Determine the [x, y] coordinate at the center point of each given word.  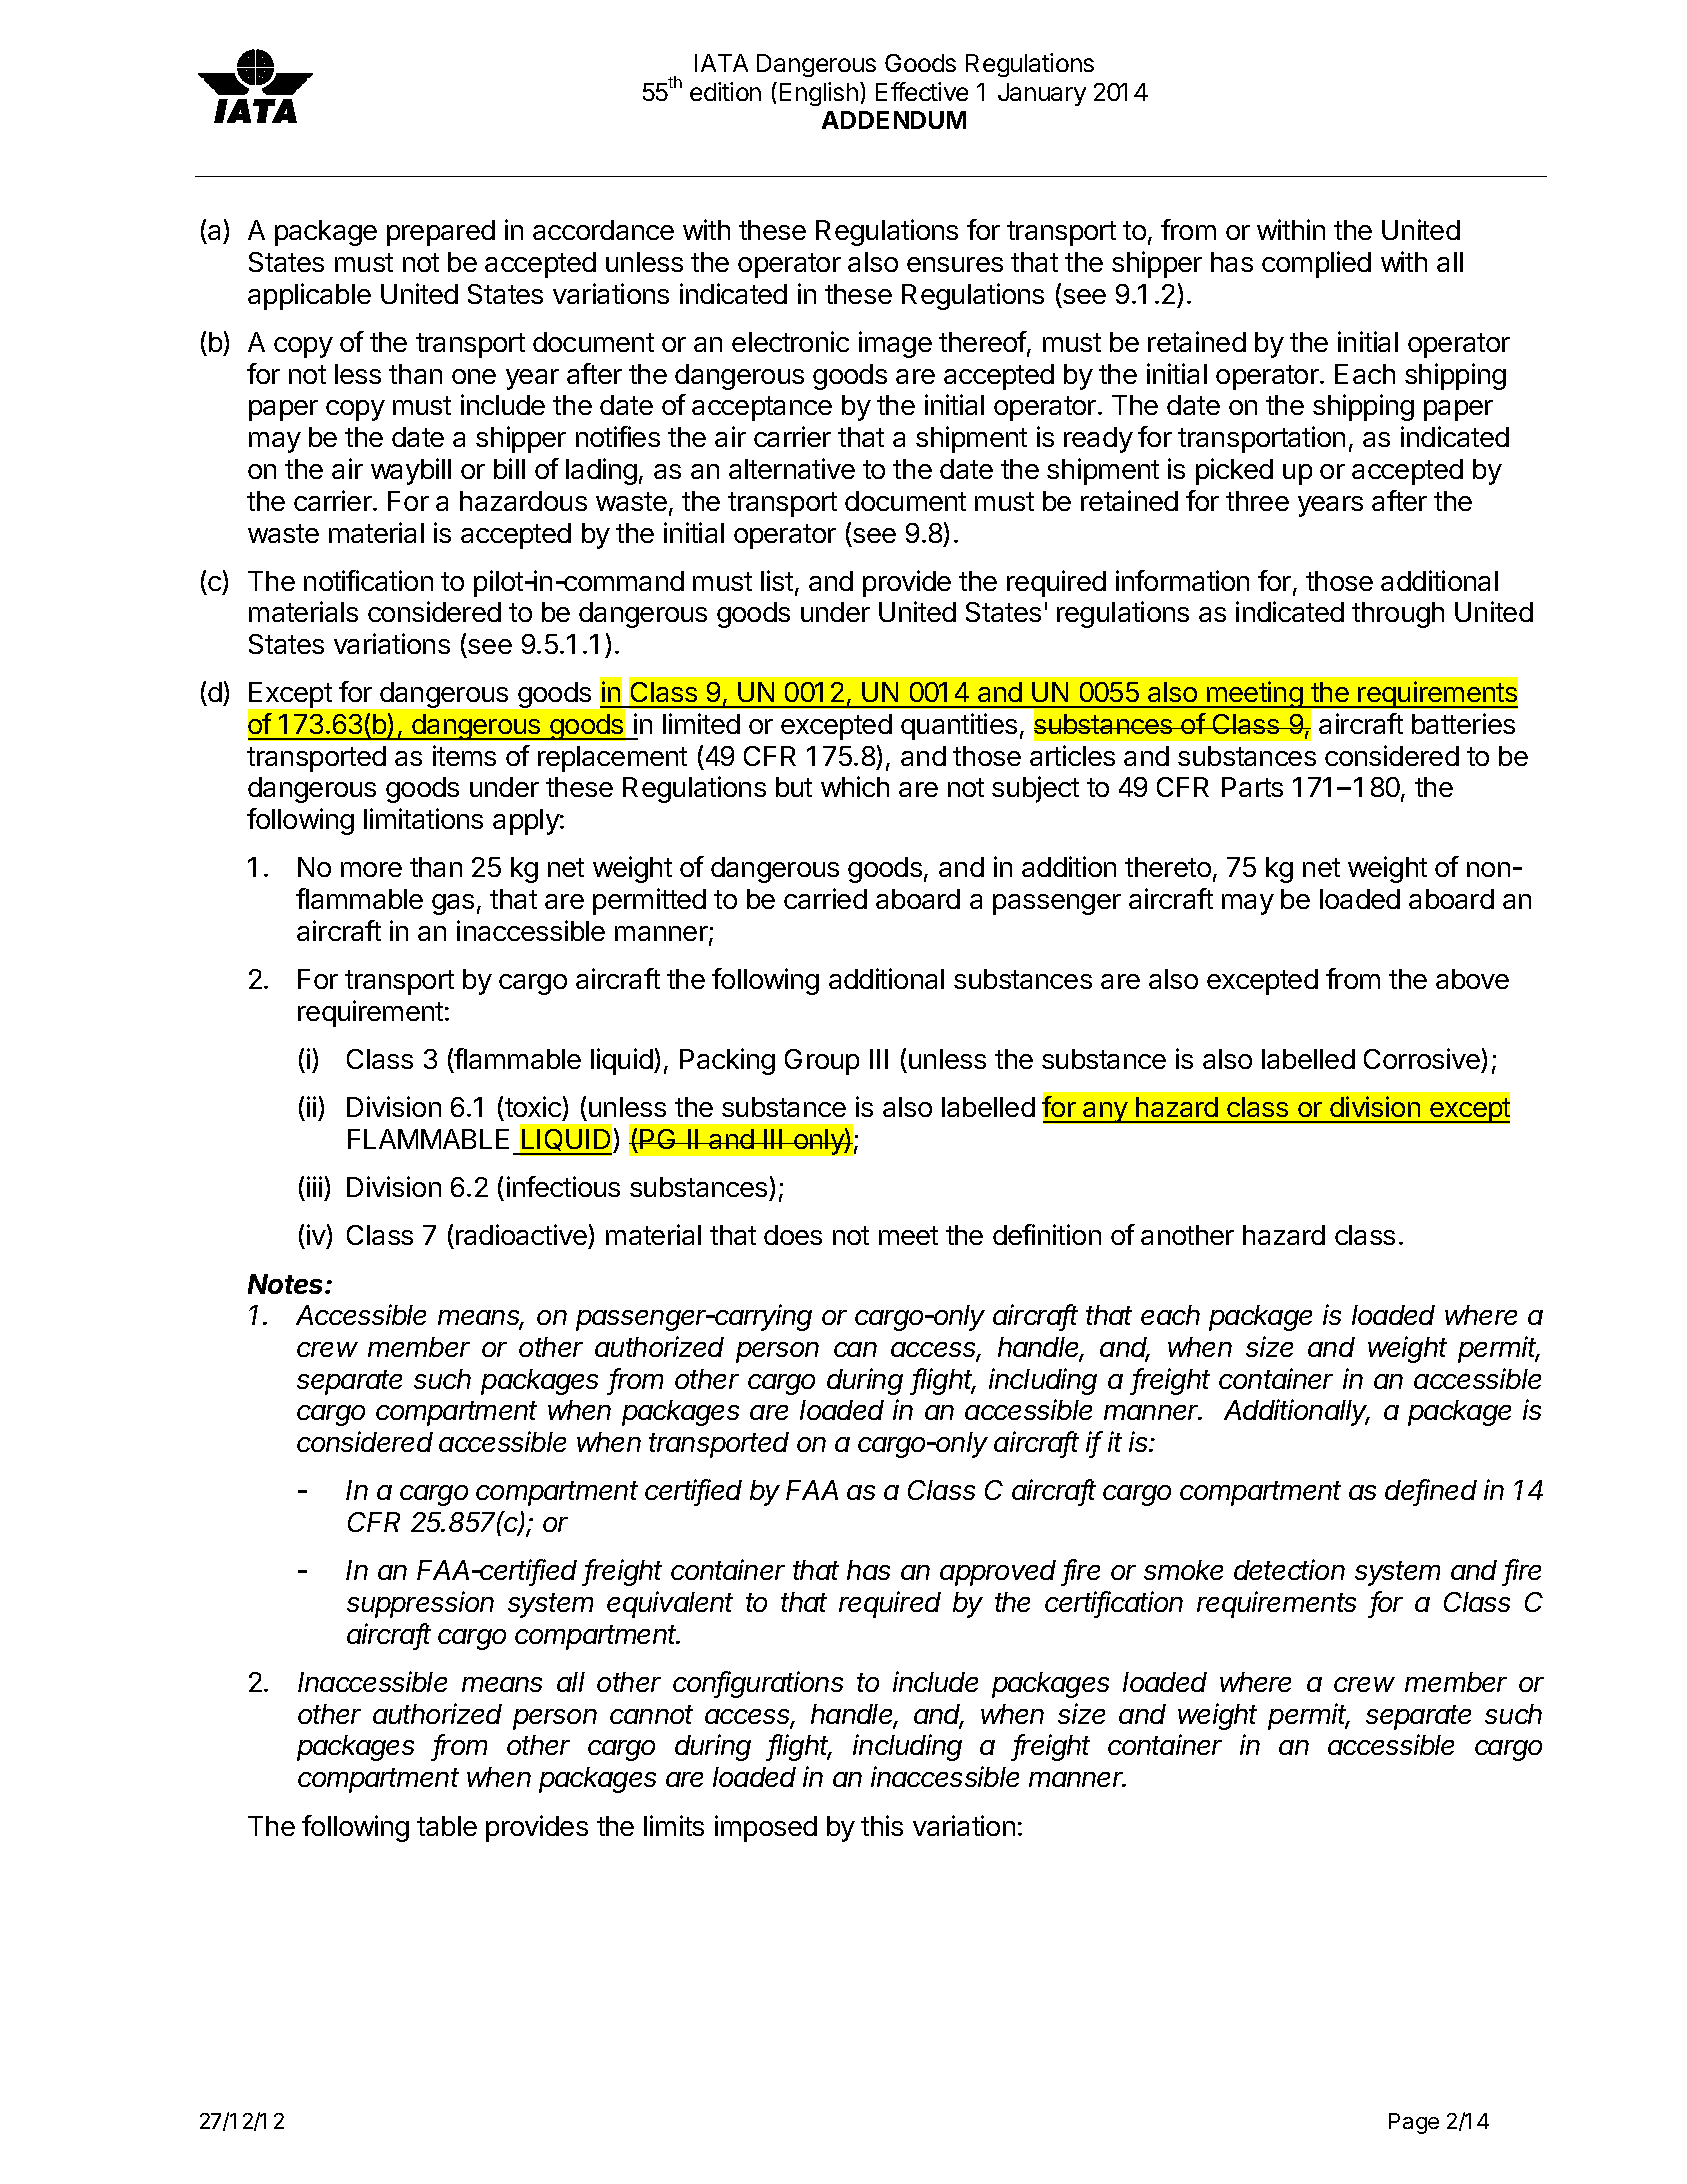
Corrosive [1422, 1058]
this [882, 1825]
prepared [441, 233]
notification [368, 580]
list [777, 580]
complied [1316, 264]
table [447, 1826]
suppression [420, 1604]
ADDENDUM [894, 120]
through [1398, 615]
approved [998, 1573]
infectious [563, 1186]
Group [822, 1062]
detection [1289, 1569]
